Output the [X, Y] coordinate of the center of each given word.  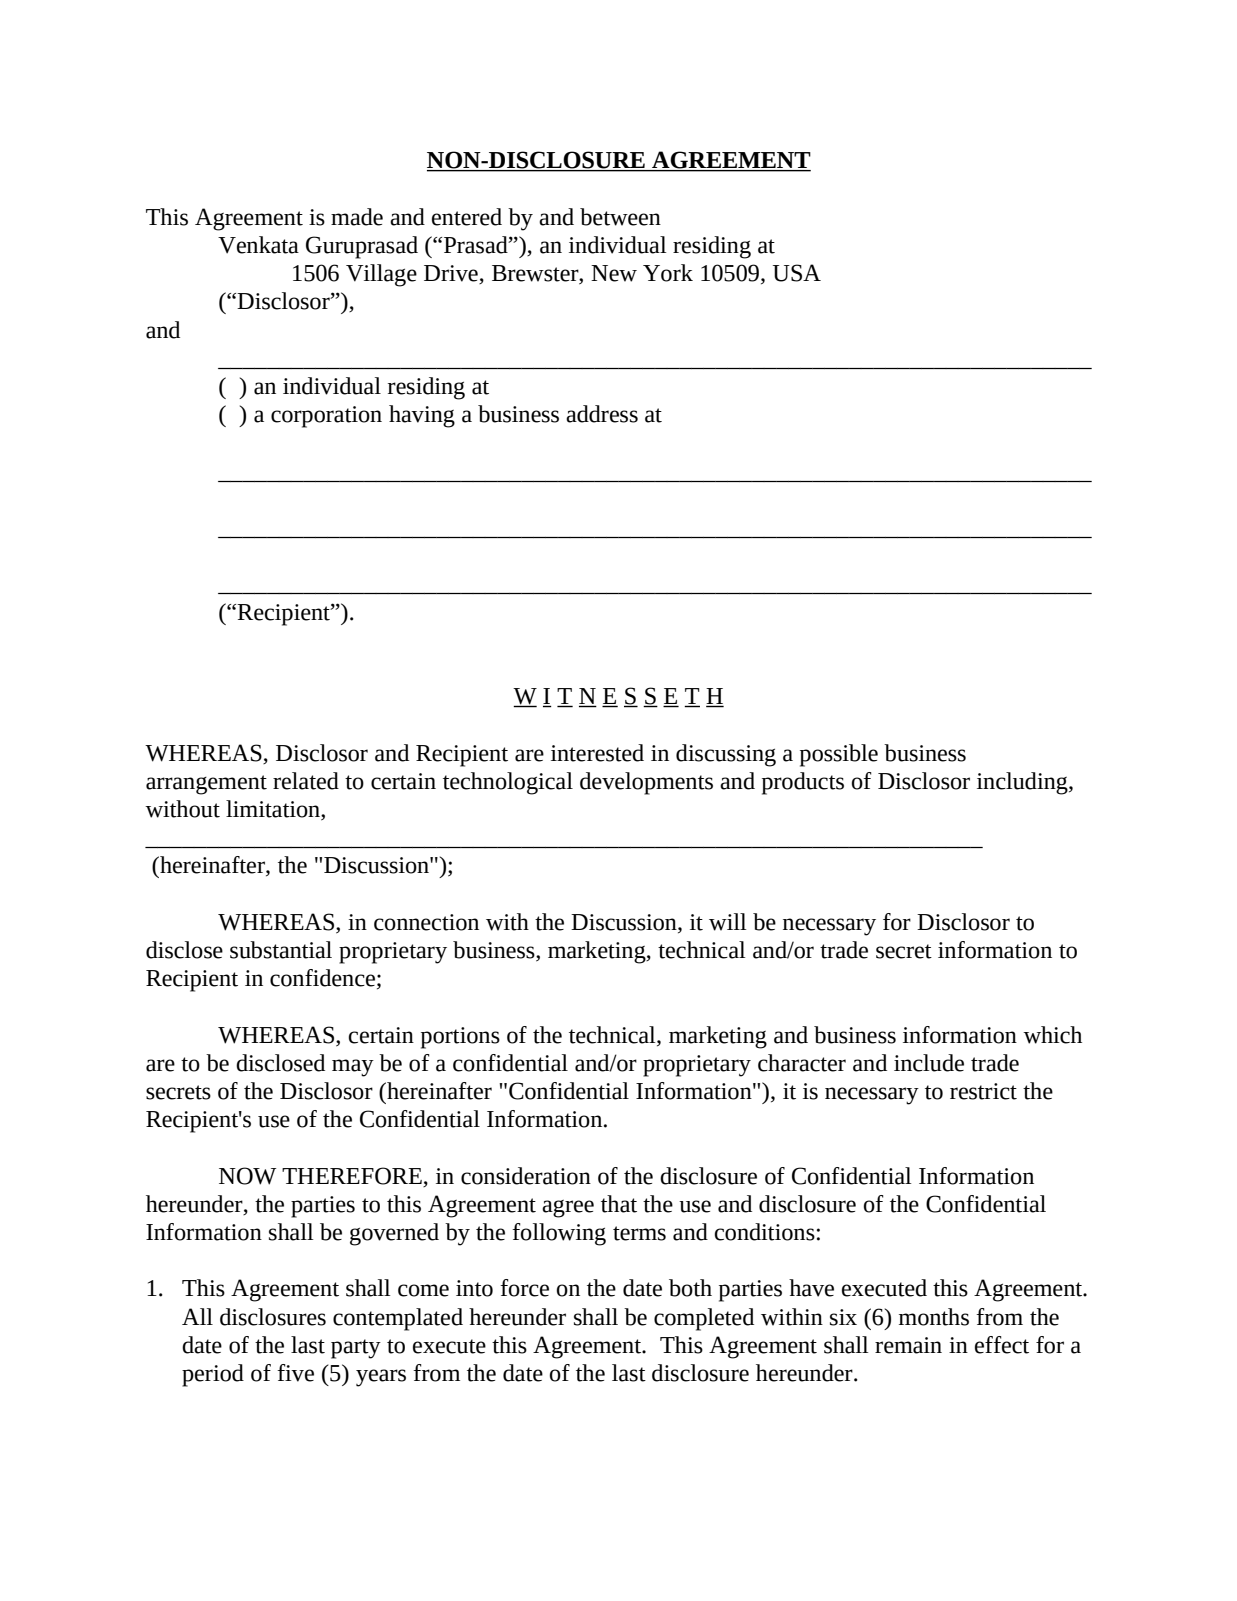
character [802, 1063]
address [602, 414]
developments [646, 783]
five [295, 1373]
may [353, 1068]
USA [797, 273]
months [934, 1317]
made [357, 217]
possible [839, 755]
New [614, 273]
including [1023, 783]
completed [704, 1319]
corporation [326, 417]
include [929, 1063]
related [306, 781]
